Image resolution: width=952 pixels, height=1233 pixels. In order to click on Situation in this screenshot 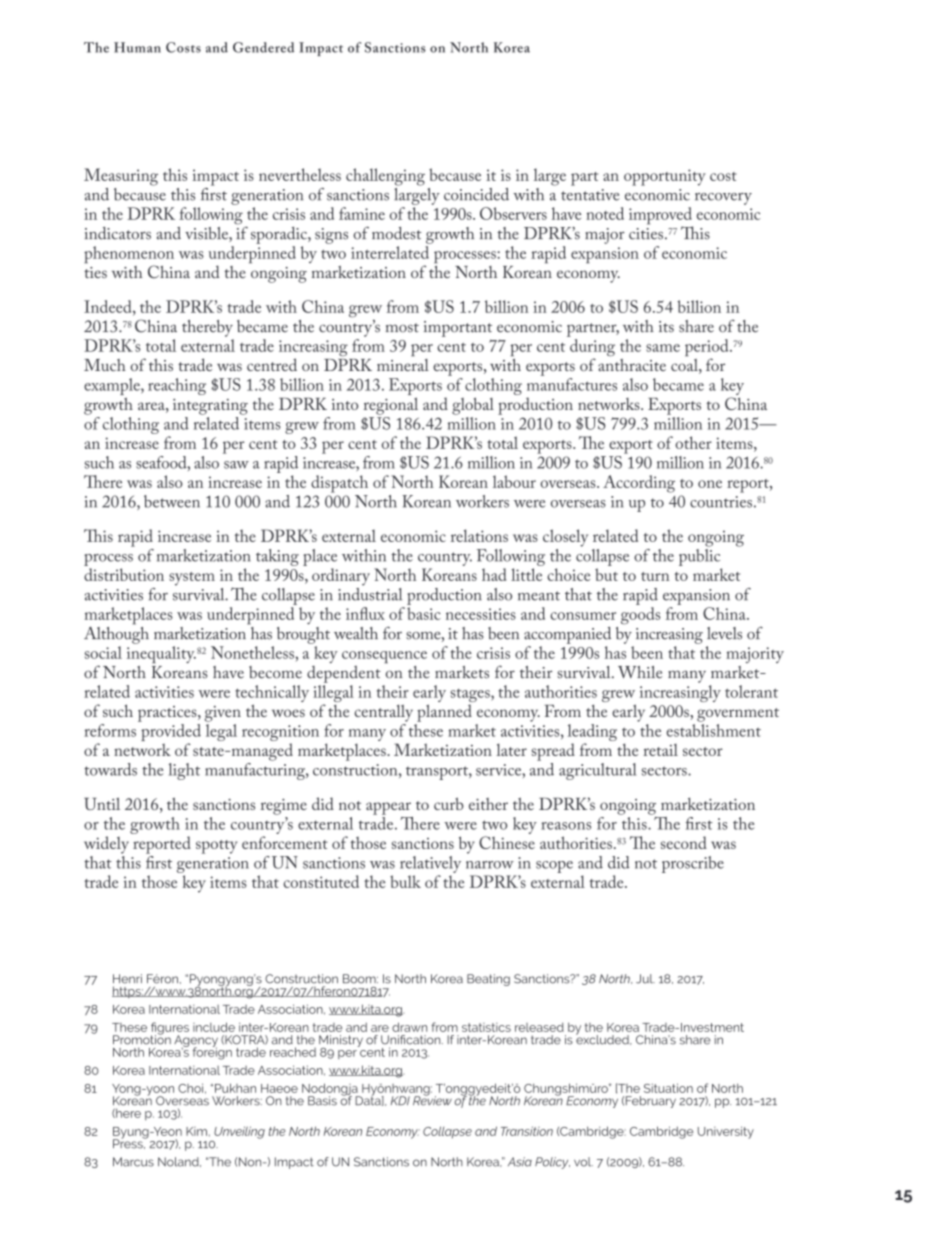, I will do `click(668, 1088)`.
